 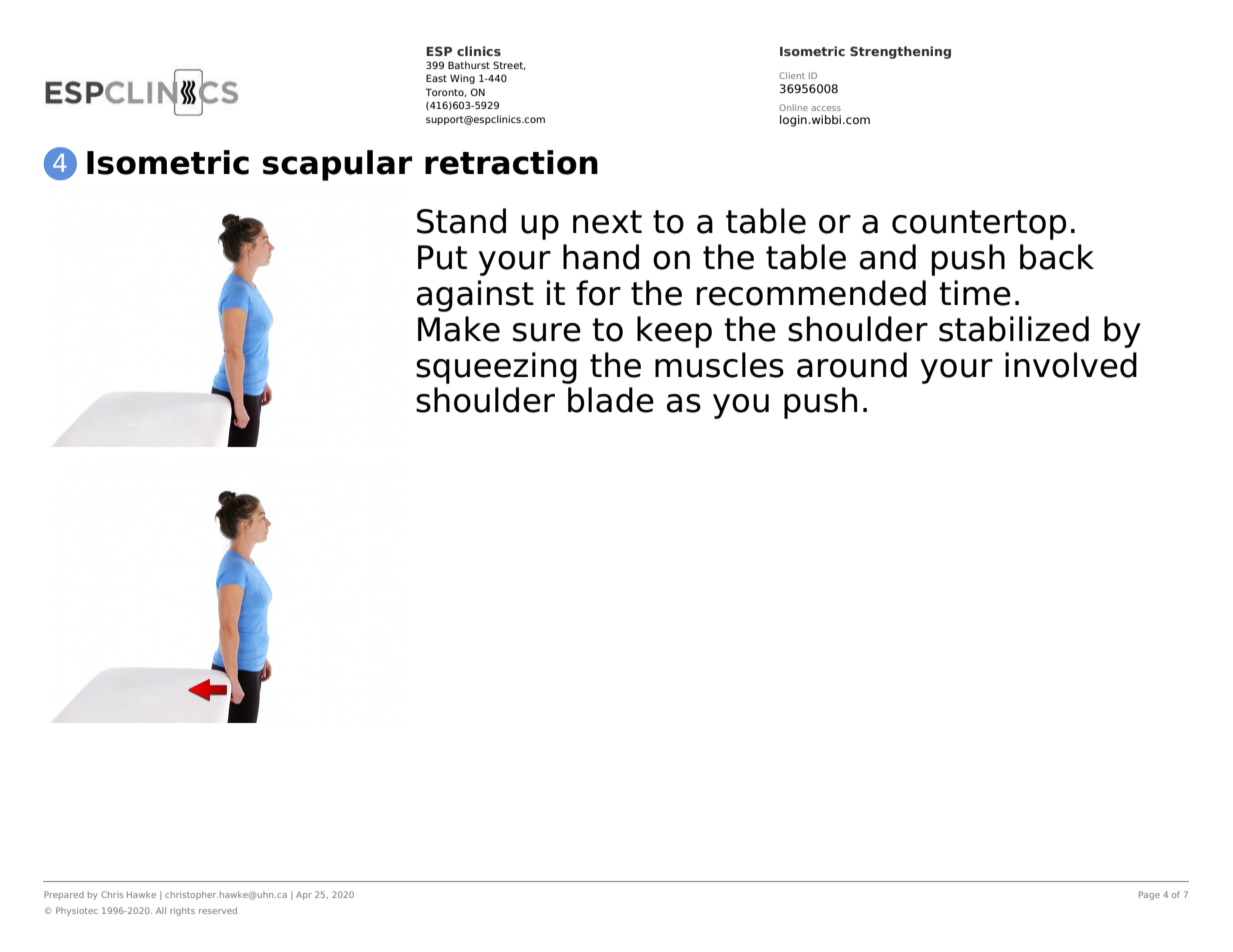 What do you see at coordinates (1071, 365) in the screenshot?
I see `involved` at bounding box center [1071, 365].
